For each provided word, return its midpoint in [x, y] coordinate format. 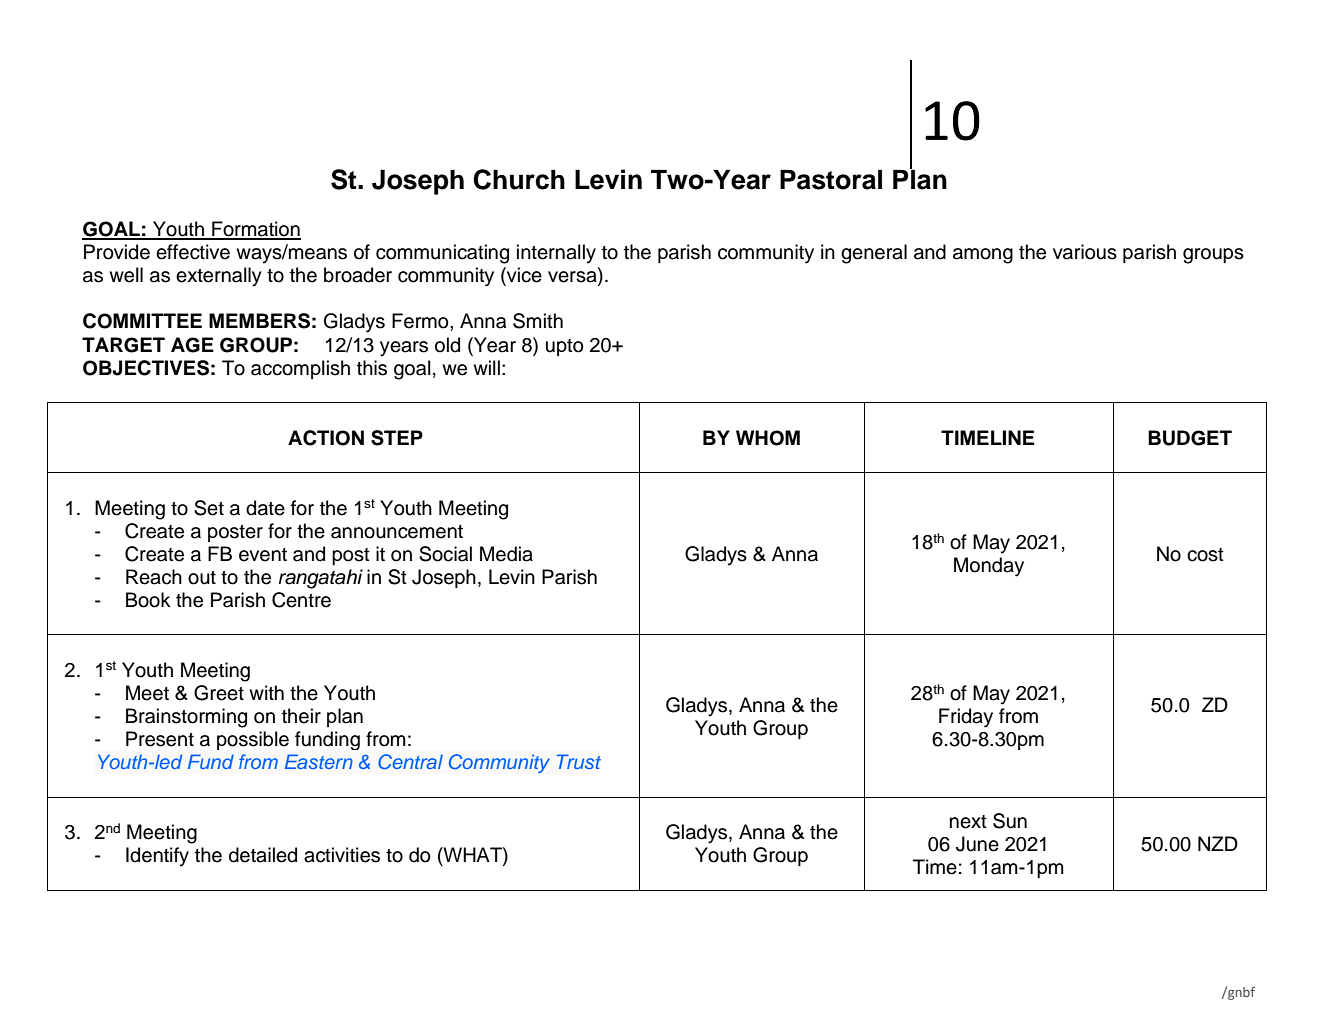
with [266, 692]
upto [565, 347]
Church [519, 179]
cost [1205, 555]
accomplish [300, 369]
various [1085, 252]
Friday [966, 718]
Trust [579, 761]
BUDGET [1190, 438]
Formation [255, 230]
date [265, 508]
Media [506, 554]
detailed [263, 855]
